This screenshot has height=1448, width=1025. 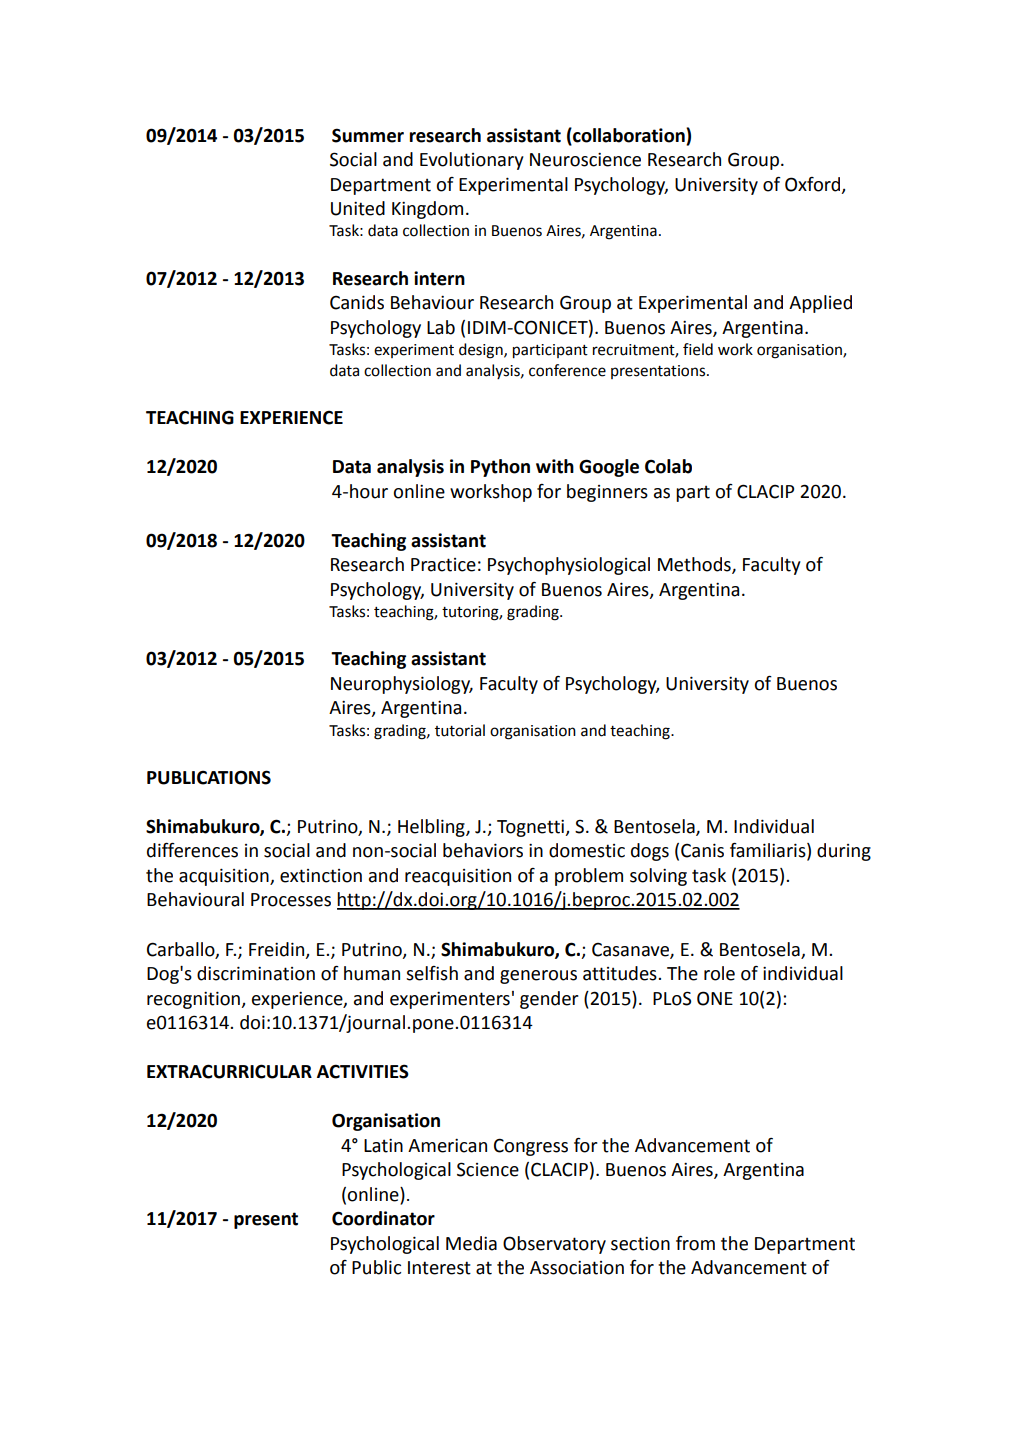 What do you see at coordinates (695, 565) in the screenshot?
I see `Methods` at bounding box center [695, 565].
